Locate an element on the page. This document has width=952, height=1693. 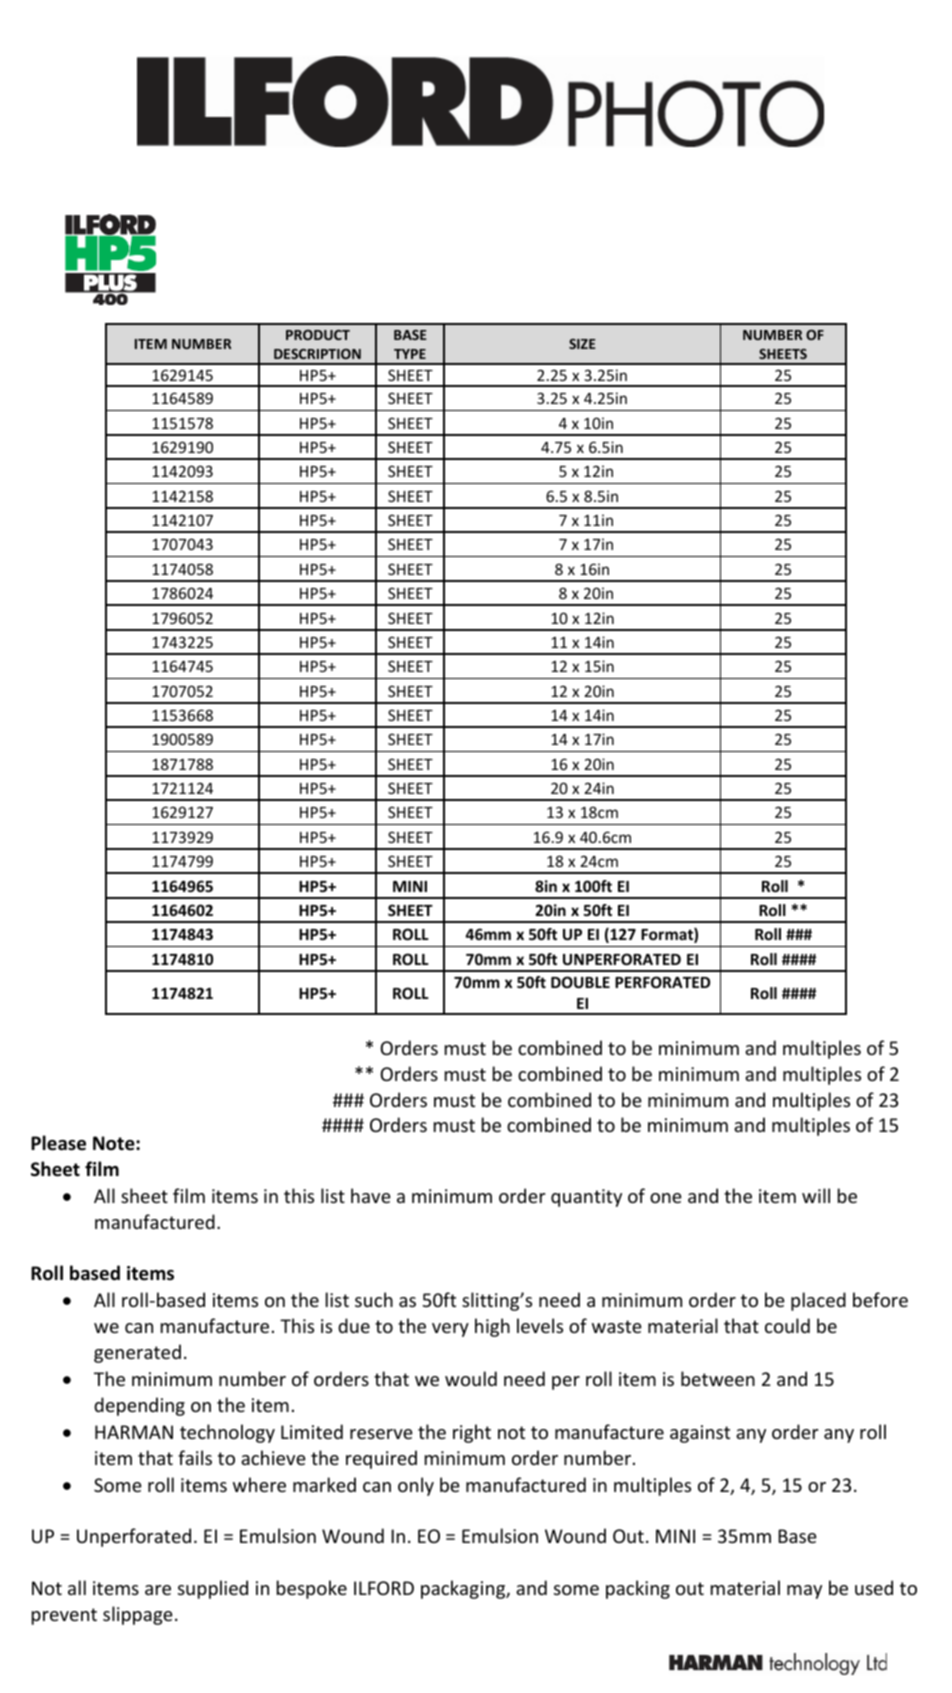
will is located at coordinates (816, 1195).
